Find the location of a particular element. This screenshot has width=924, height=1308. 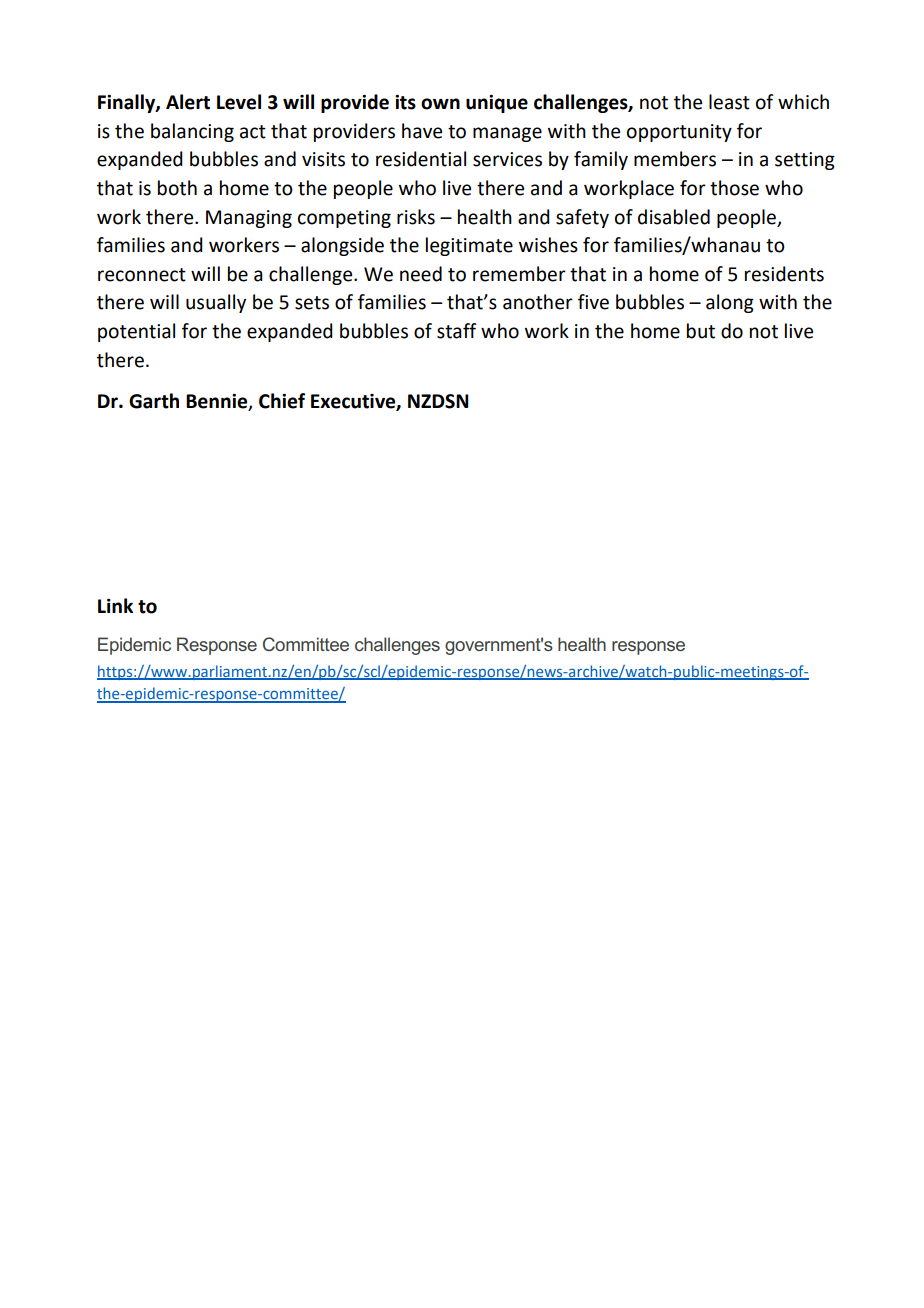

staff is located at coordinates (457, 331).
